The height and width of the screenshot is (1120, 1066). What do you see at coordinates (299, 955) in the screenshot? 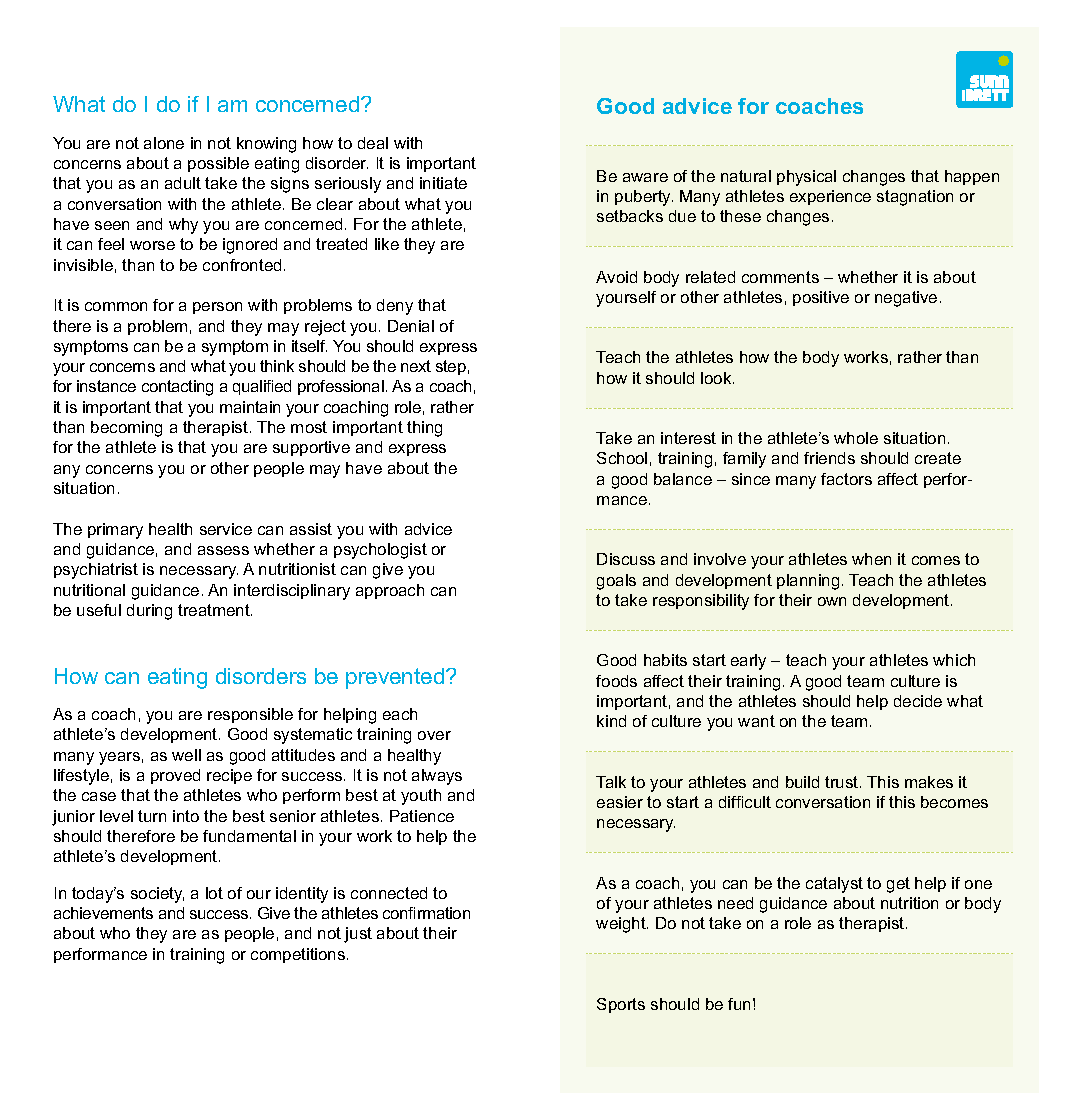
I see `competitions` at bounding box center [299, 955].
